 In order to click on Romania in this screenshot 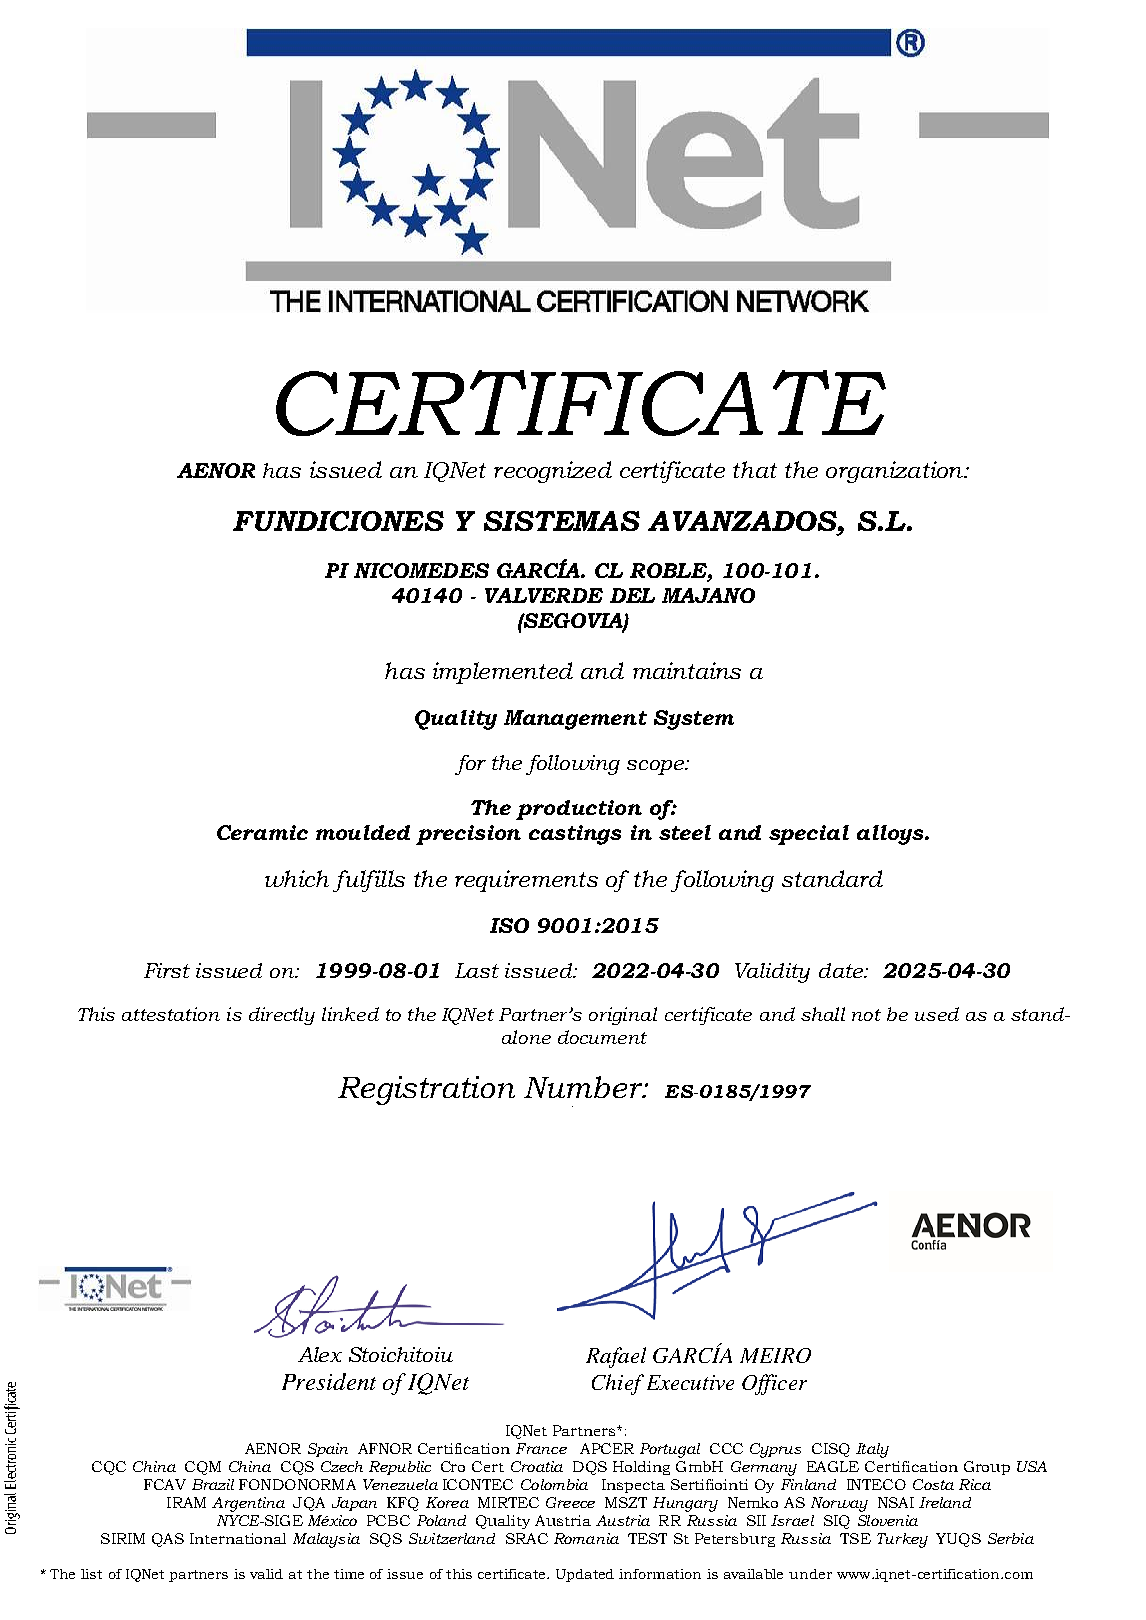, I will do `click(586, 1538)`.
